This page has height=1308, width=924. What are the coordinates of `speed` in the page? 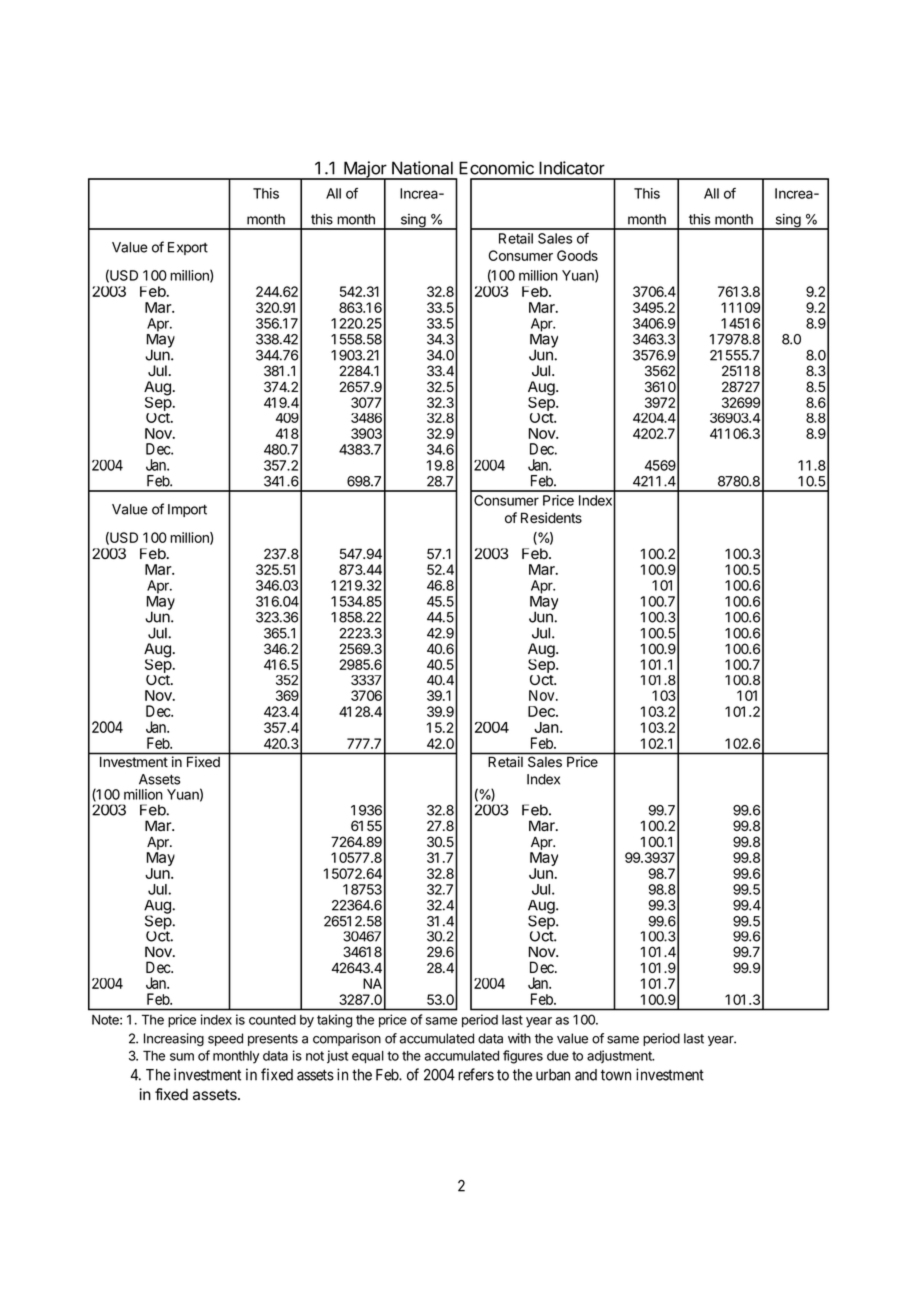 It's located at (225, 1039).
